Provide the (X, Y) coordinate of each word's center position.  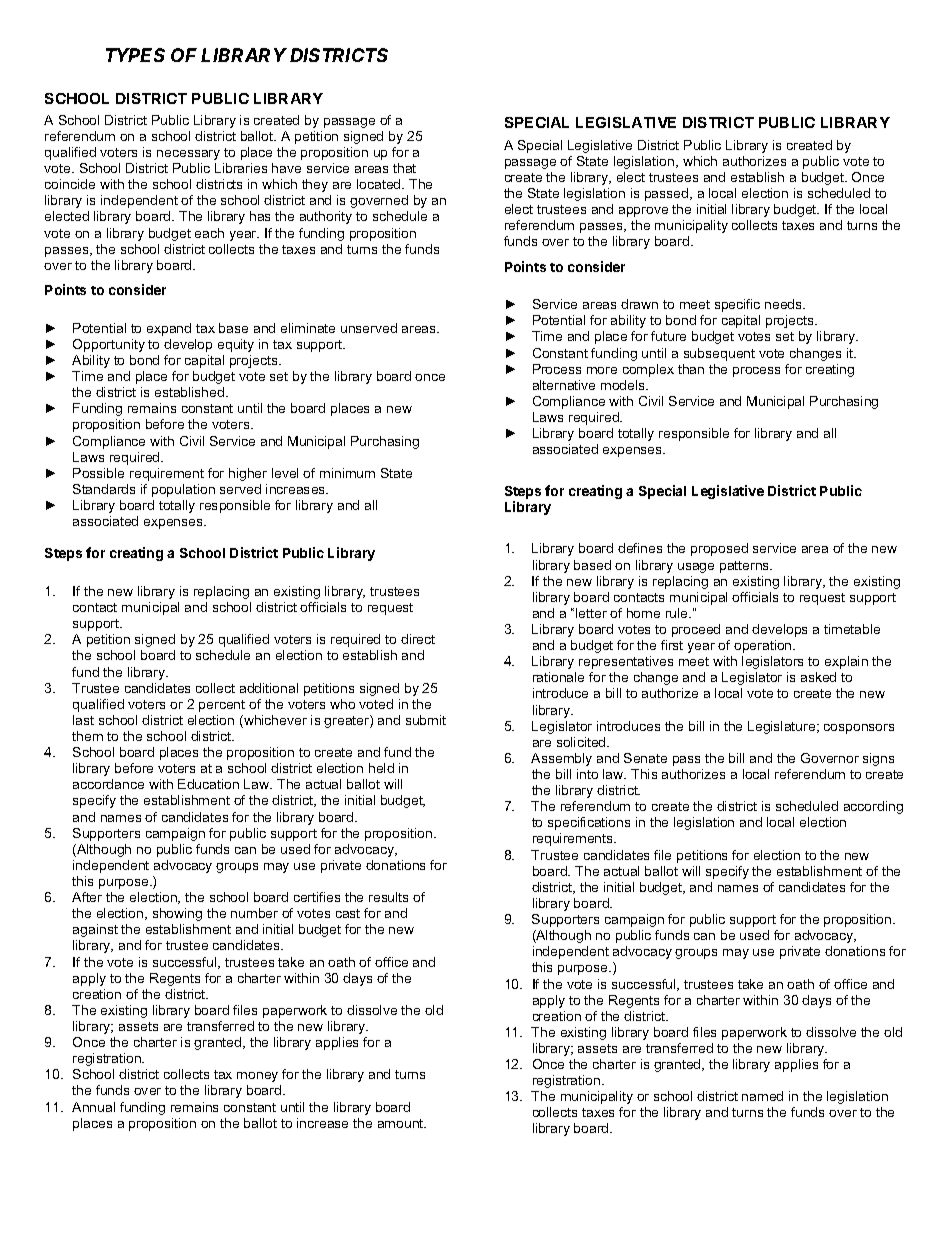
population (183, 490)
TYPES (135, 55)
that (404, 168)
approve (643, 212)
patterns (746, 567)
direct (418, 639)
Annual (93, 1107)
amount (402, 1123)
